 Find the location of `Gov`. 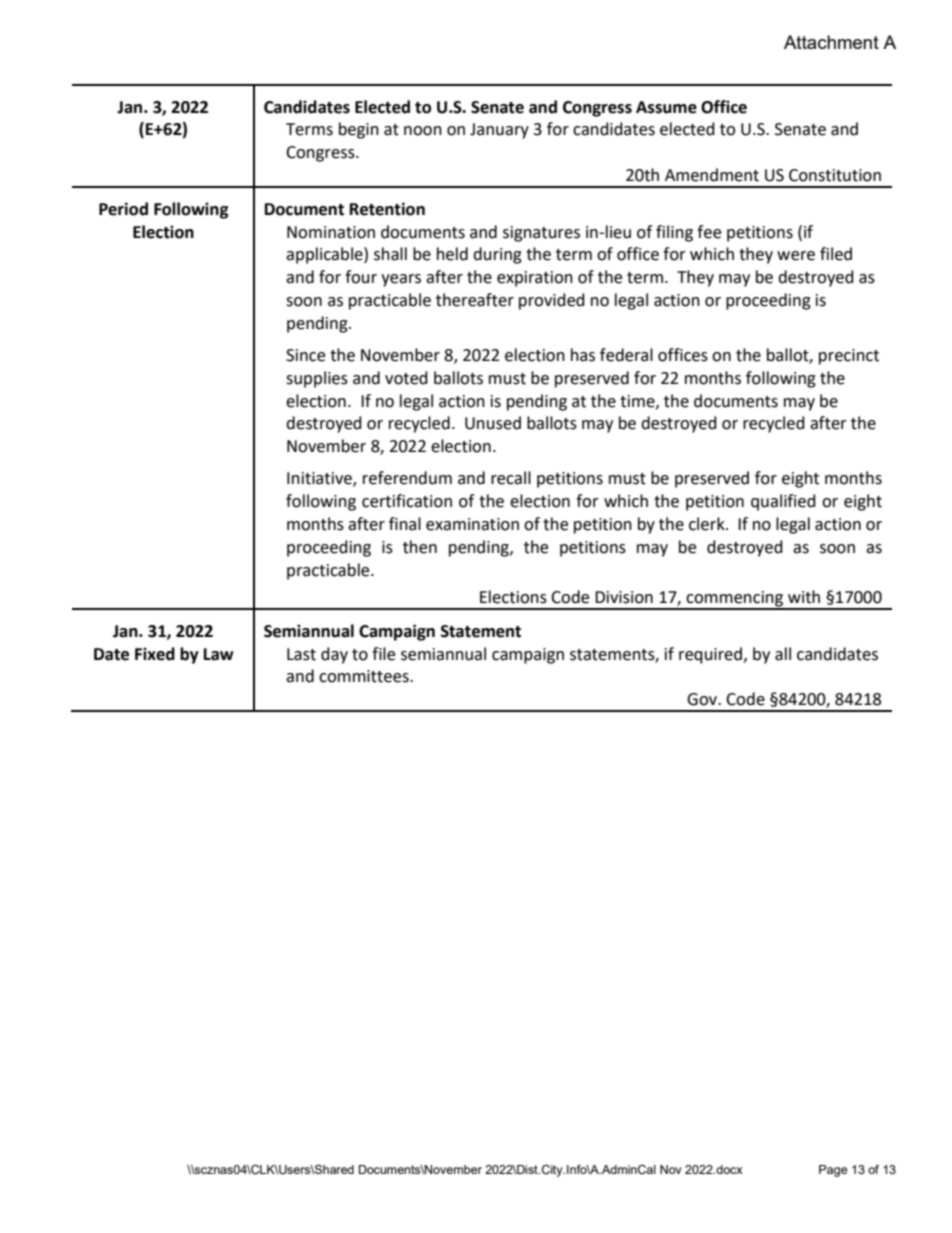

Gov is located at coordinates (703, 699).
